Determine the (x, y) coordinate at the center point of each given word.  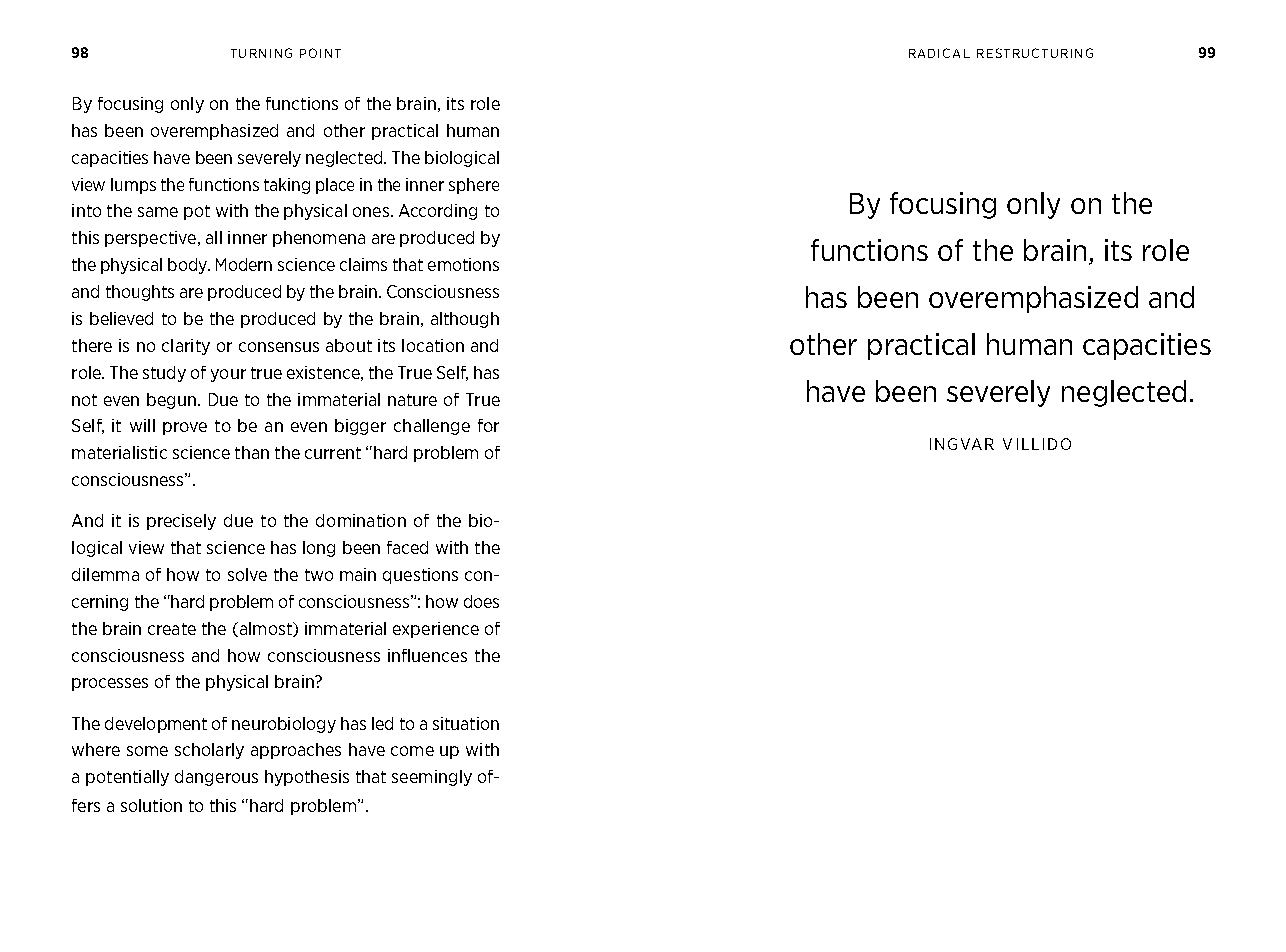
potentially (127, 778)
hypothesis (307, 778)
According (438, 212)
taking (287, 186)
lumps (133, 186)
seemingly (432, 778)
